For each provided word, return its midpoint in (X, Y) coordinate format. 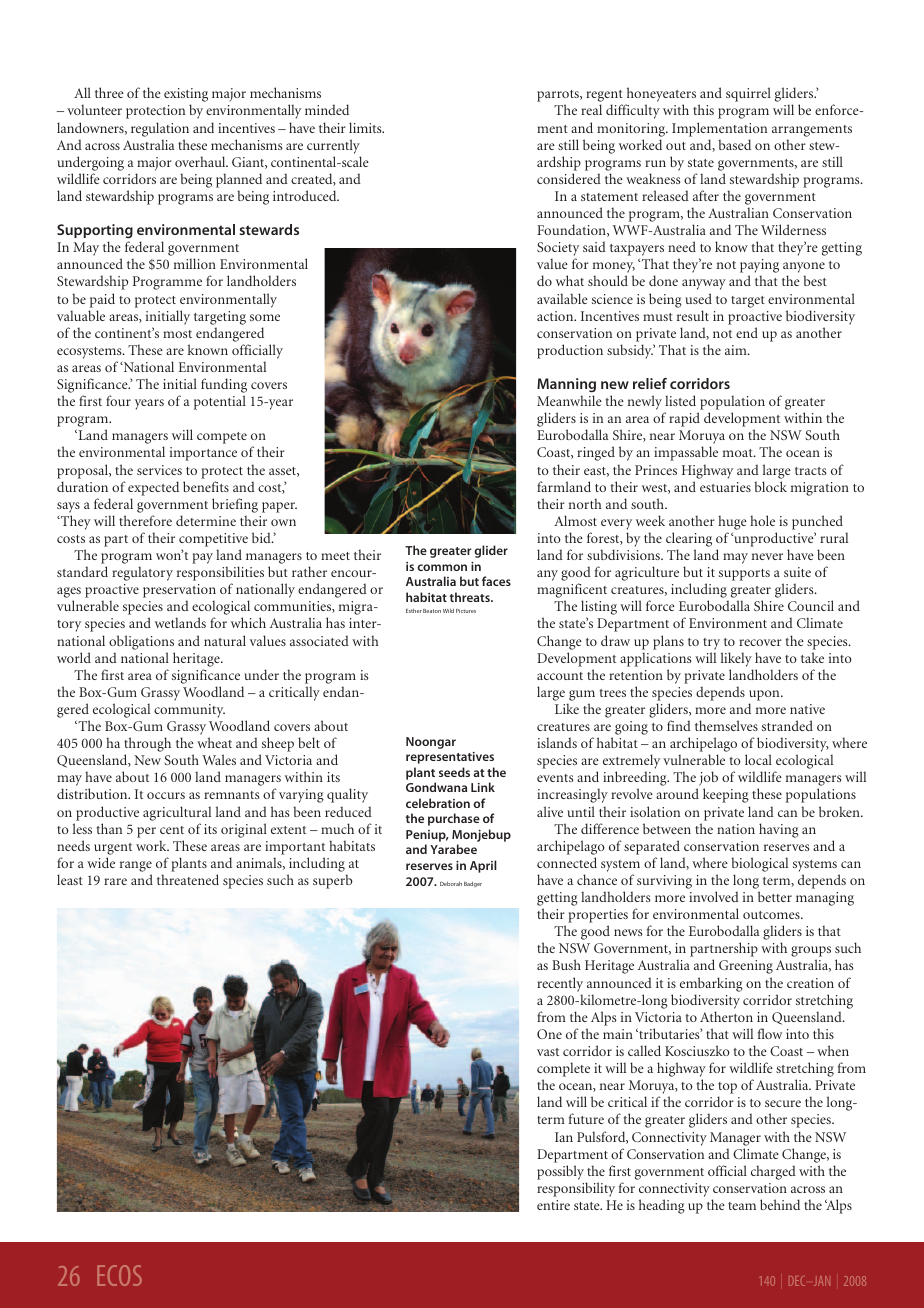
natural (225, 640)
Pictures (466, 611)
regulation (160, 129)
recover (760, 642)
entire (553, 1205)
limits (366, 127)
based (734, 144)
